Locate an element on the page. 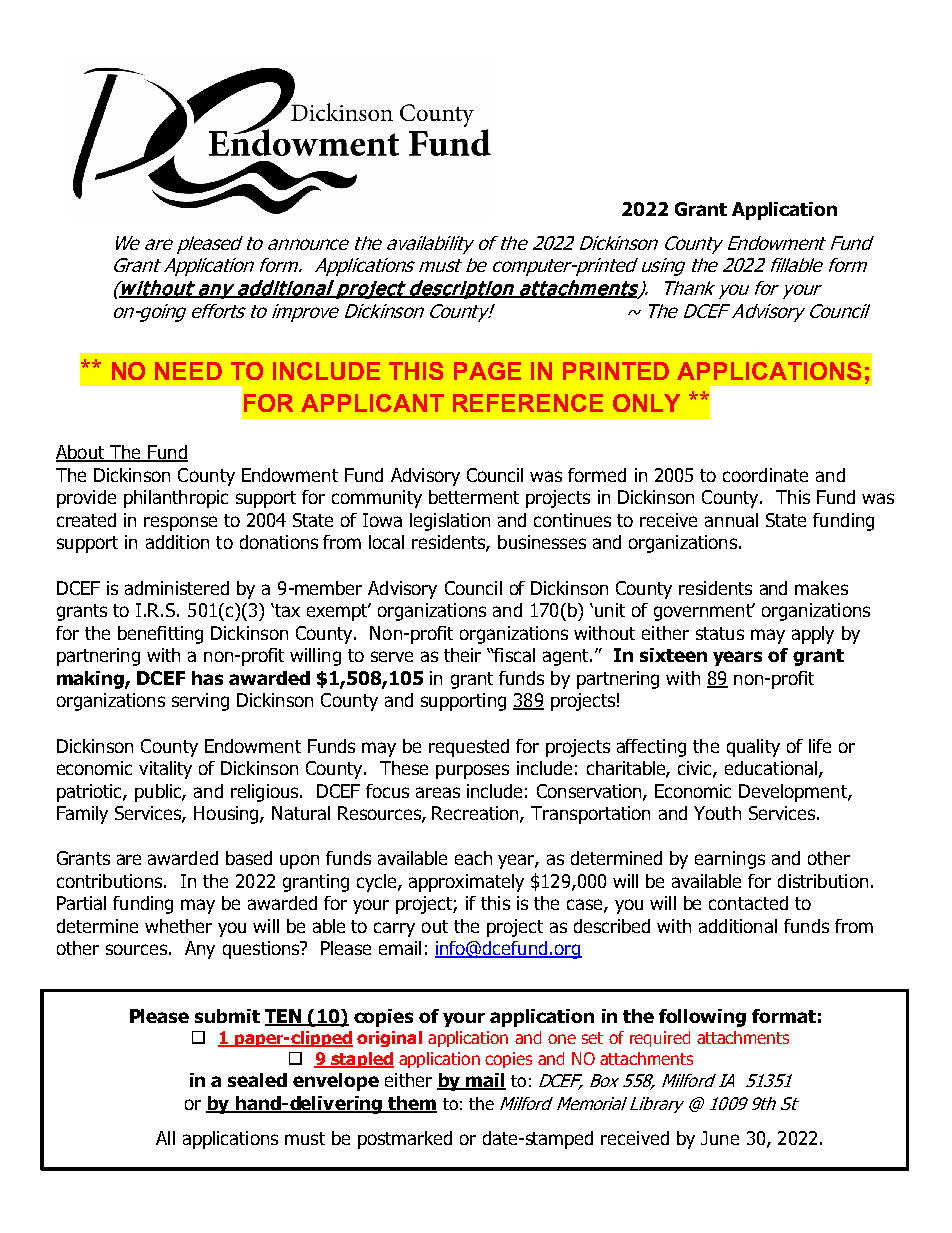 This image has width=952, height=1233. NEED is located at coordinates (188, 371).
